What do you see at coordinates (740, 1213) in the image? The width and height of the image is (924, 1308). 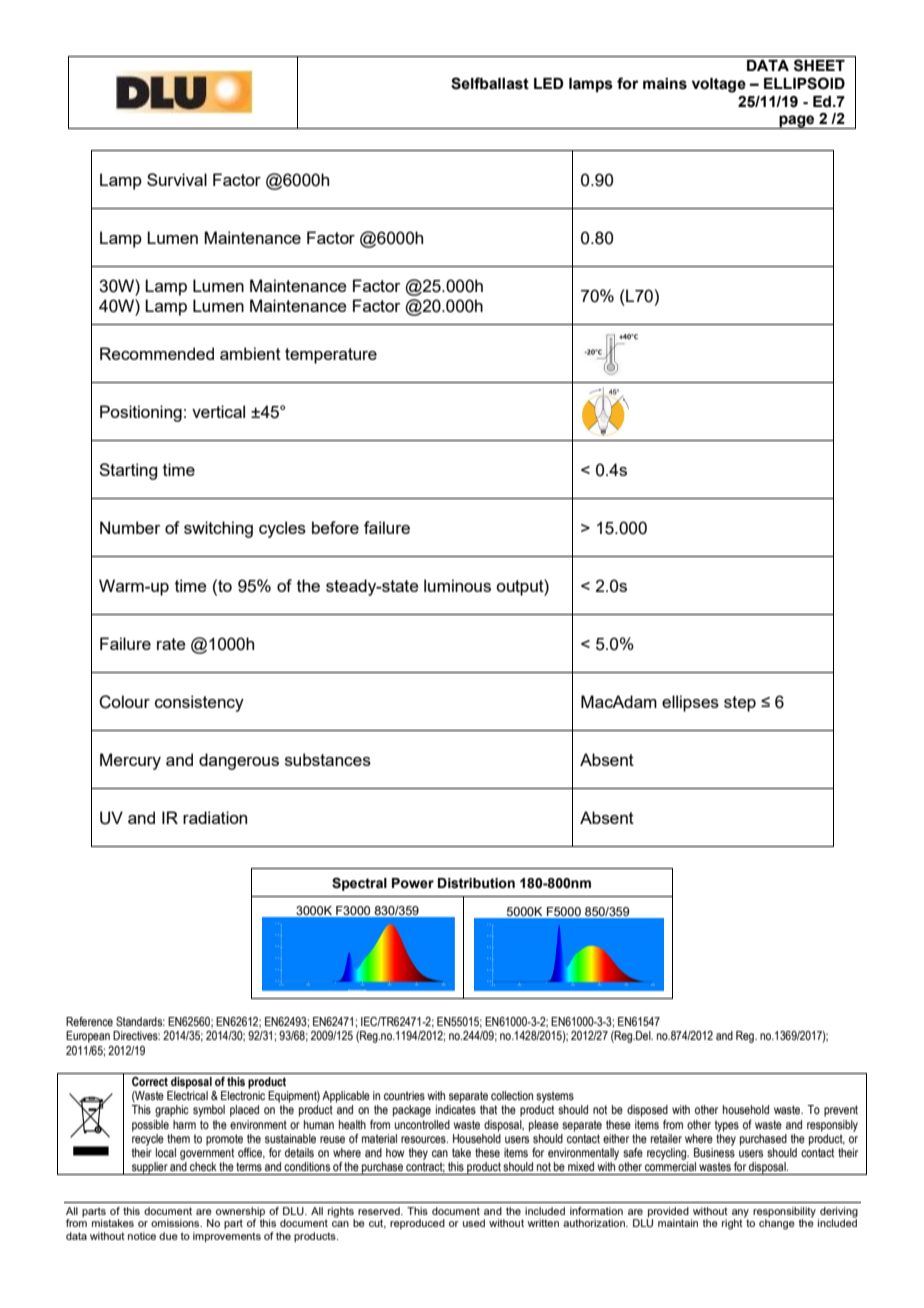 I see `any` at bounding box center [740, 1213].
